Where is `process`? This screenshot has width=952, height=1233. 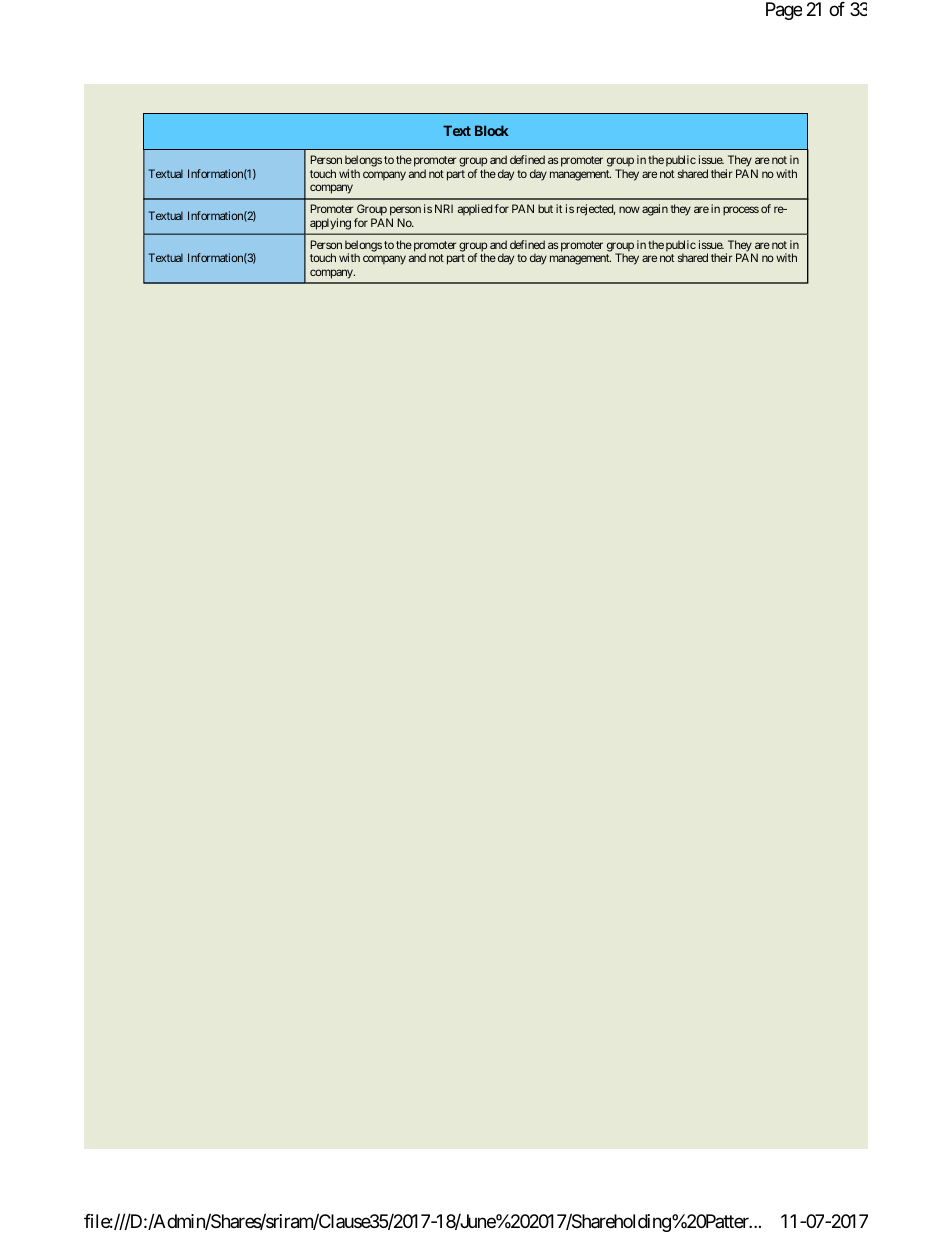
process is located at coordinates (741, 211).
